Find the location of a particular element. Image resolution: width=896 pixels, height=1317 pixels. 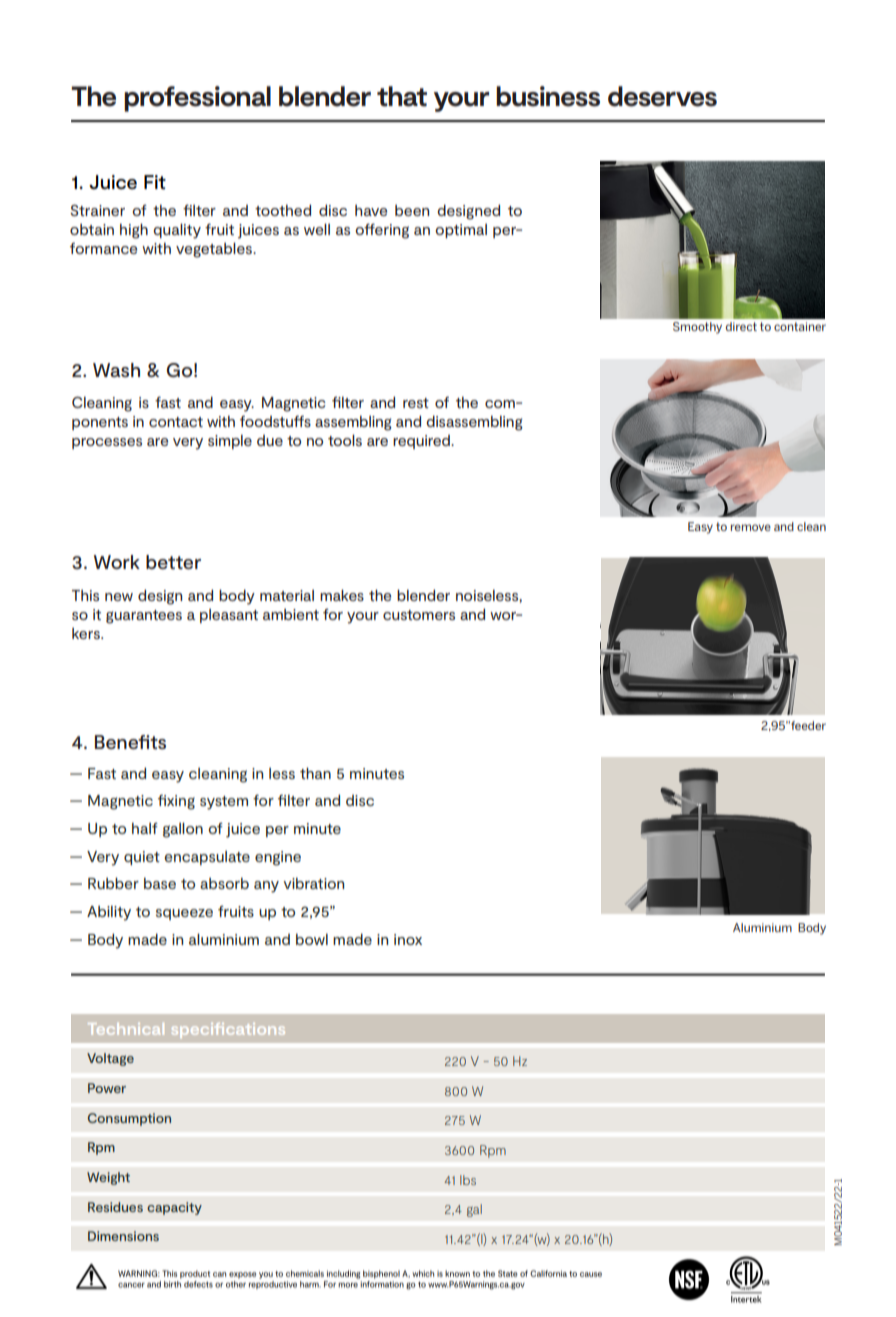

deserves is located at coordinates (662, 96).
